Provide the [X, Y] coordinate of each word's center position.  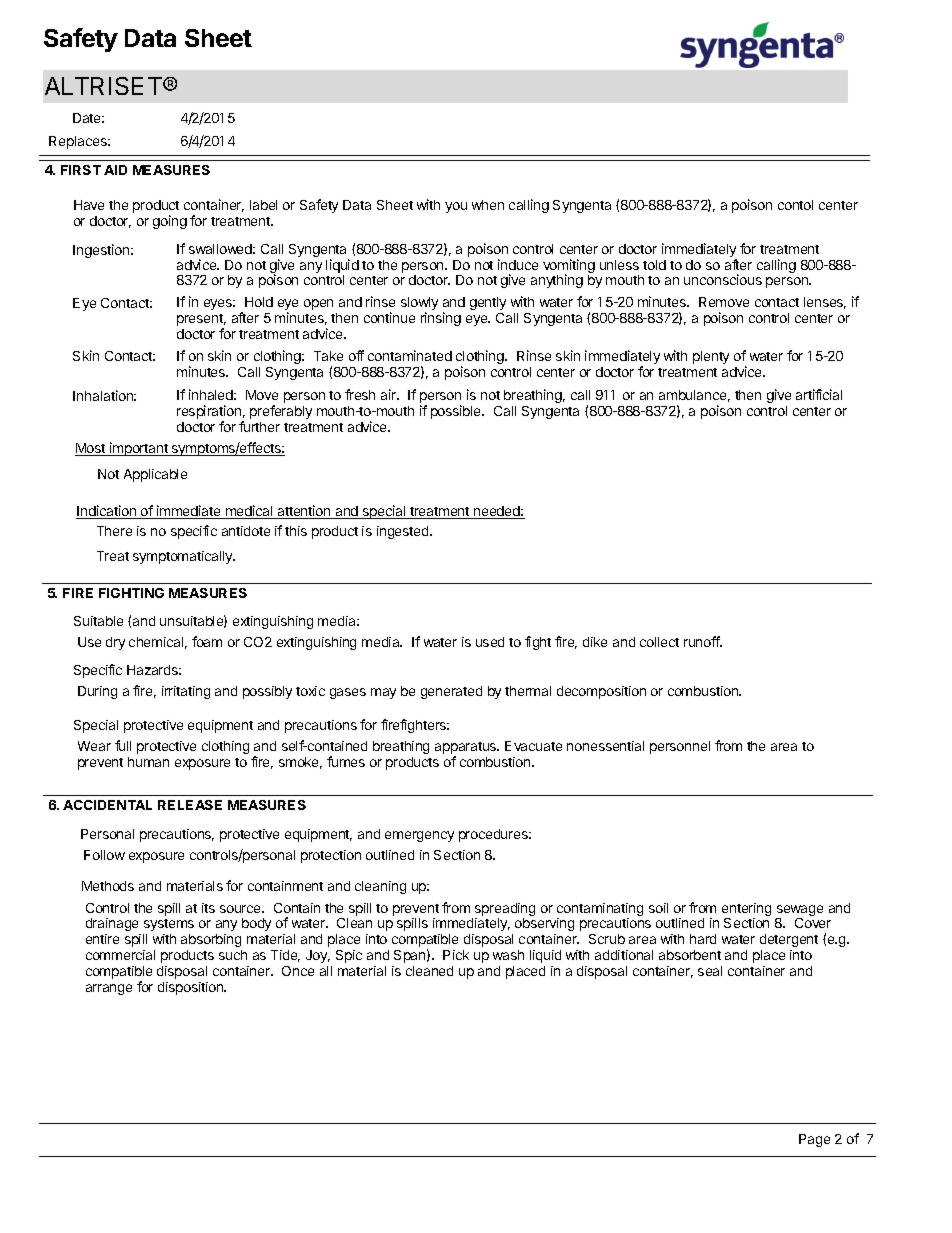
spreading [505, 911]
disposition [192, 988]
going [170, 222]
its [208, 908]
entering [746, 911]
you [456, 207]
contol [795, 205]
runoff [702, 641]
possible [457, 412]
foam [207, 641]
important [139, 449]
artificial [819, 394]
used [490, 642]
